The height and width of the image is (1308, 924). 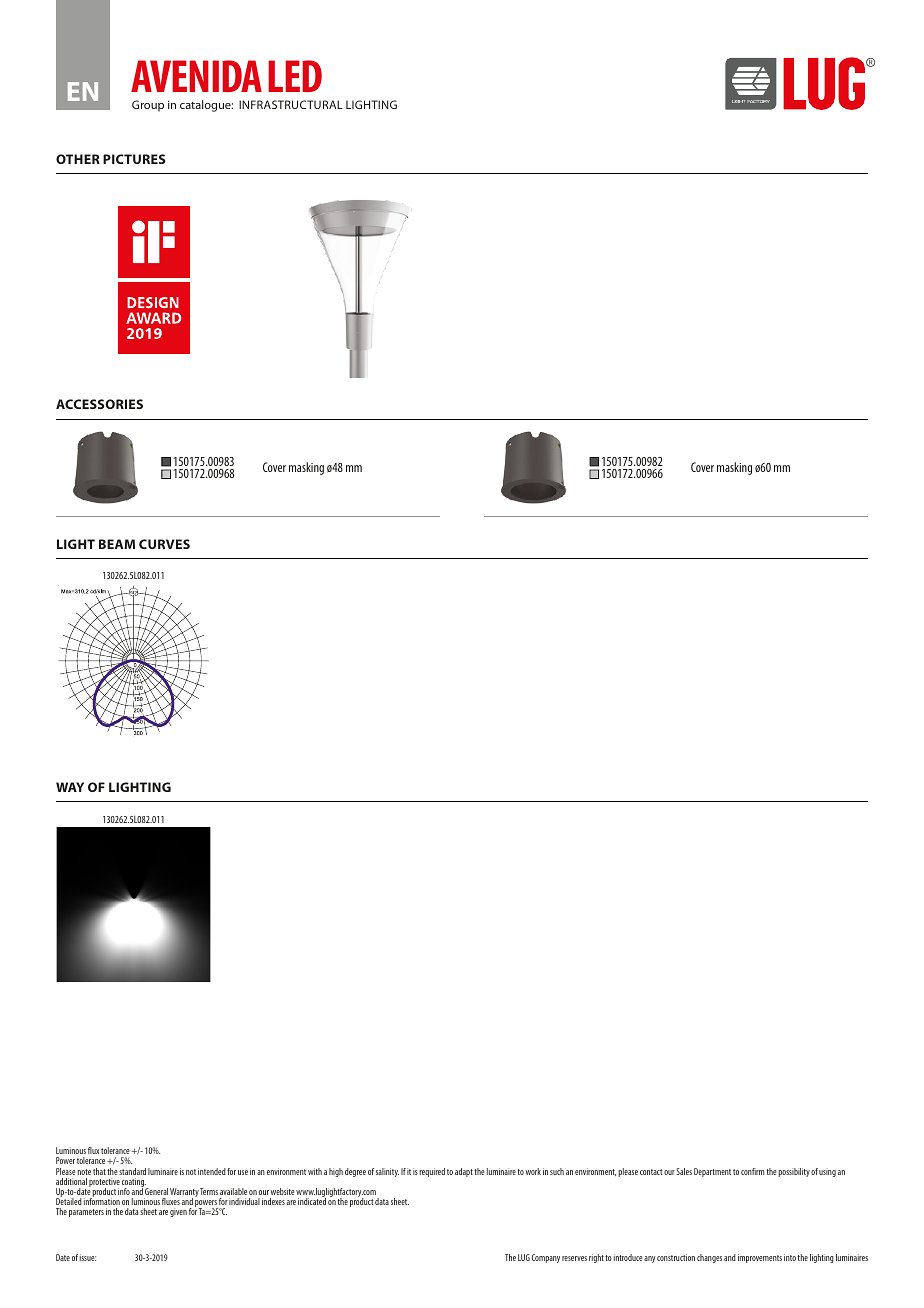 What do you see at coordinates (752, 1171) in the image?
I see `confirm` at bounding box center [752, 1171].
